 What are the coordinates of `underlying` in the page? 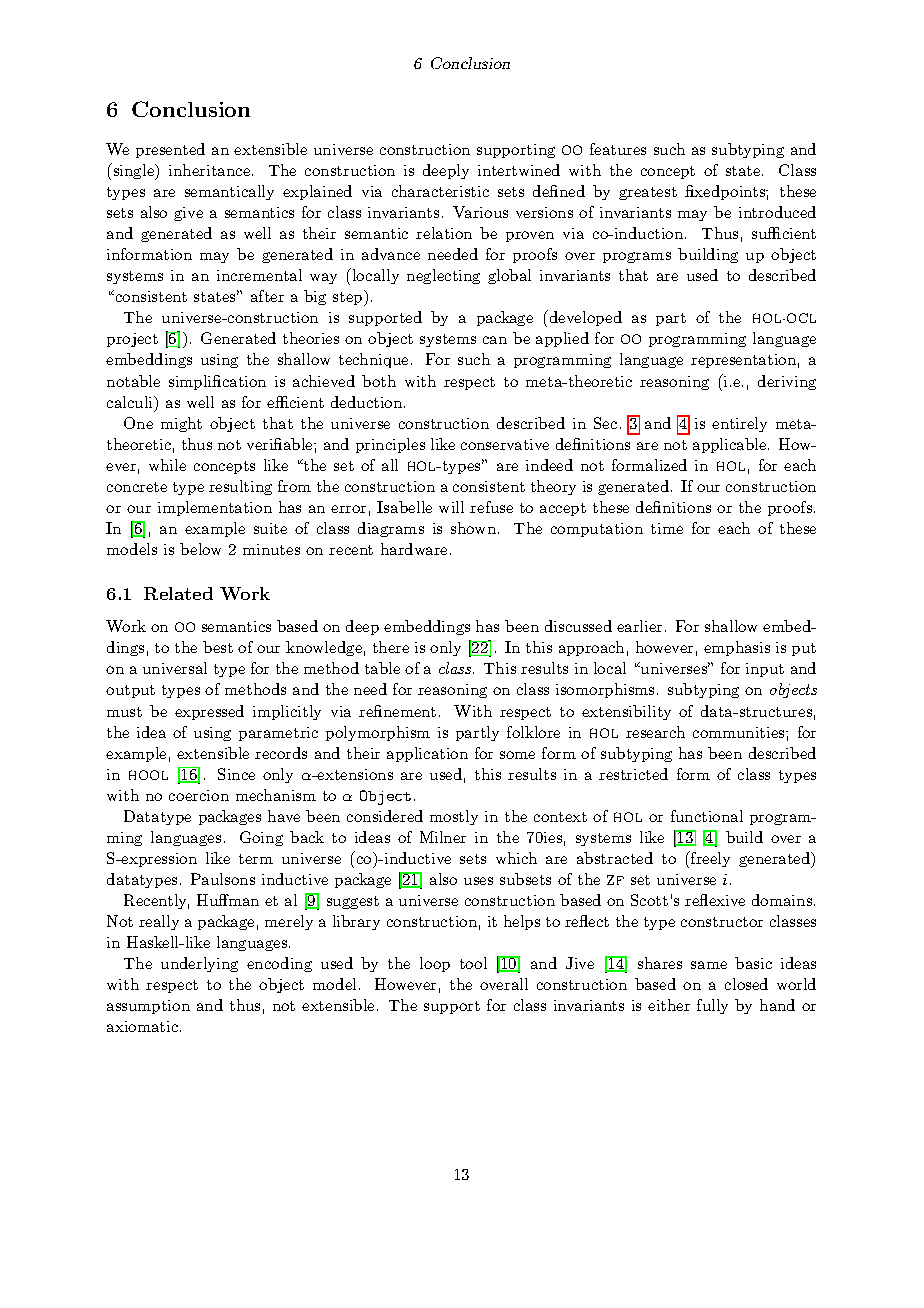 It's located at (199, 964).
